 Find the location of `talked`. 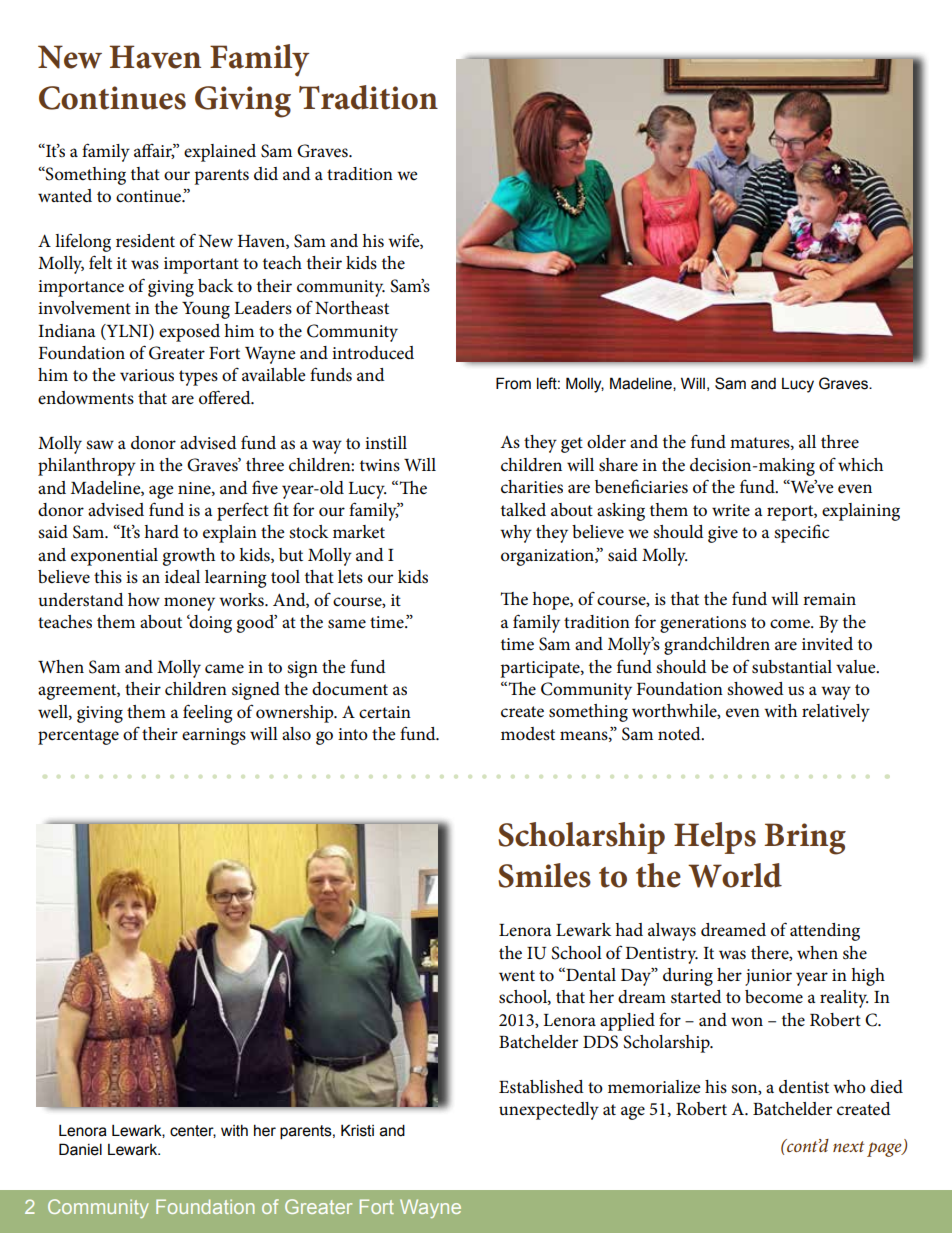

talked is located at coordinates (523, 510).
